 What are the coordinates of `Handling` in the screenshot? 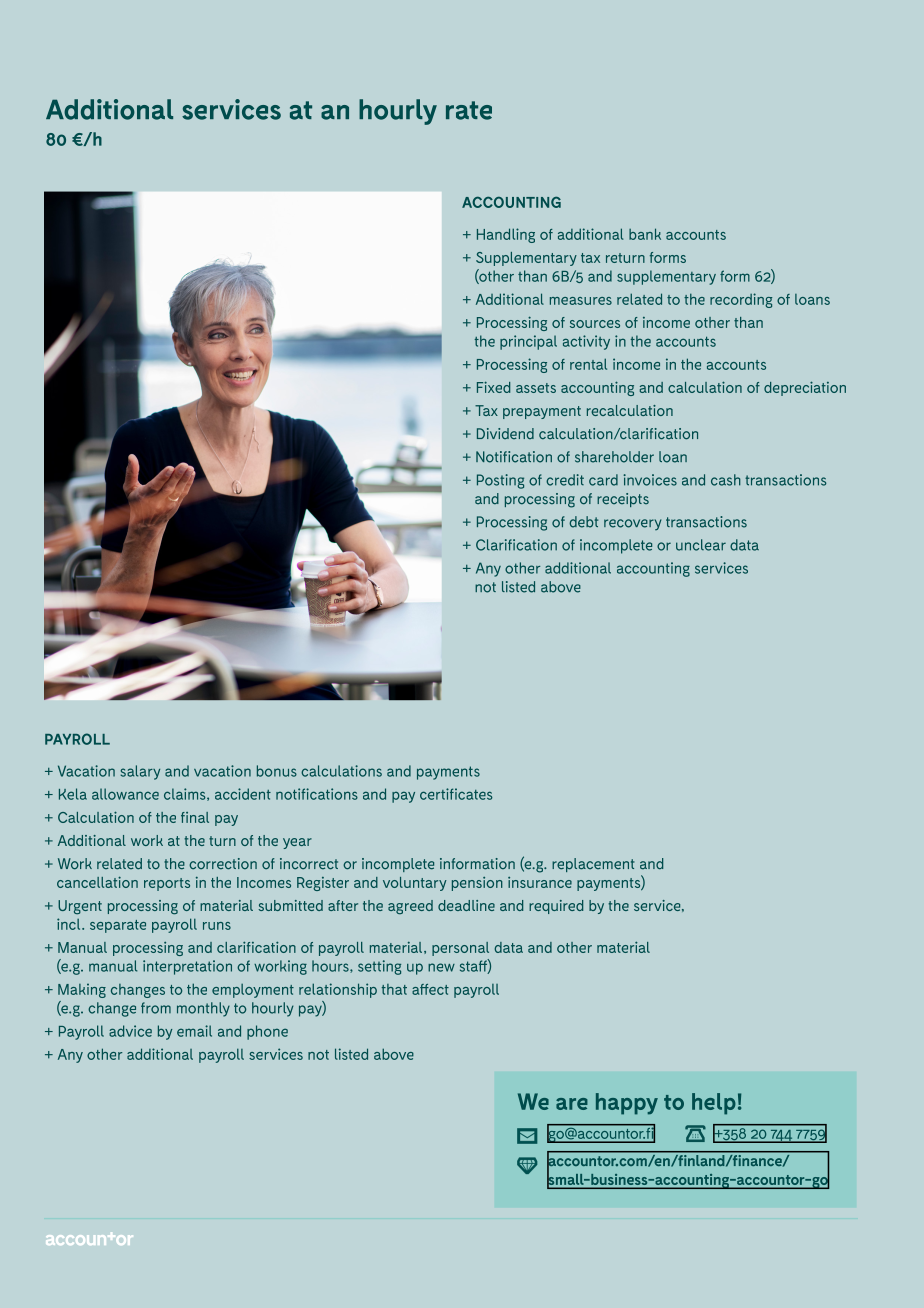 It's located at (506, 235).
